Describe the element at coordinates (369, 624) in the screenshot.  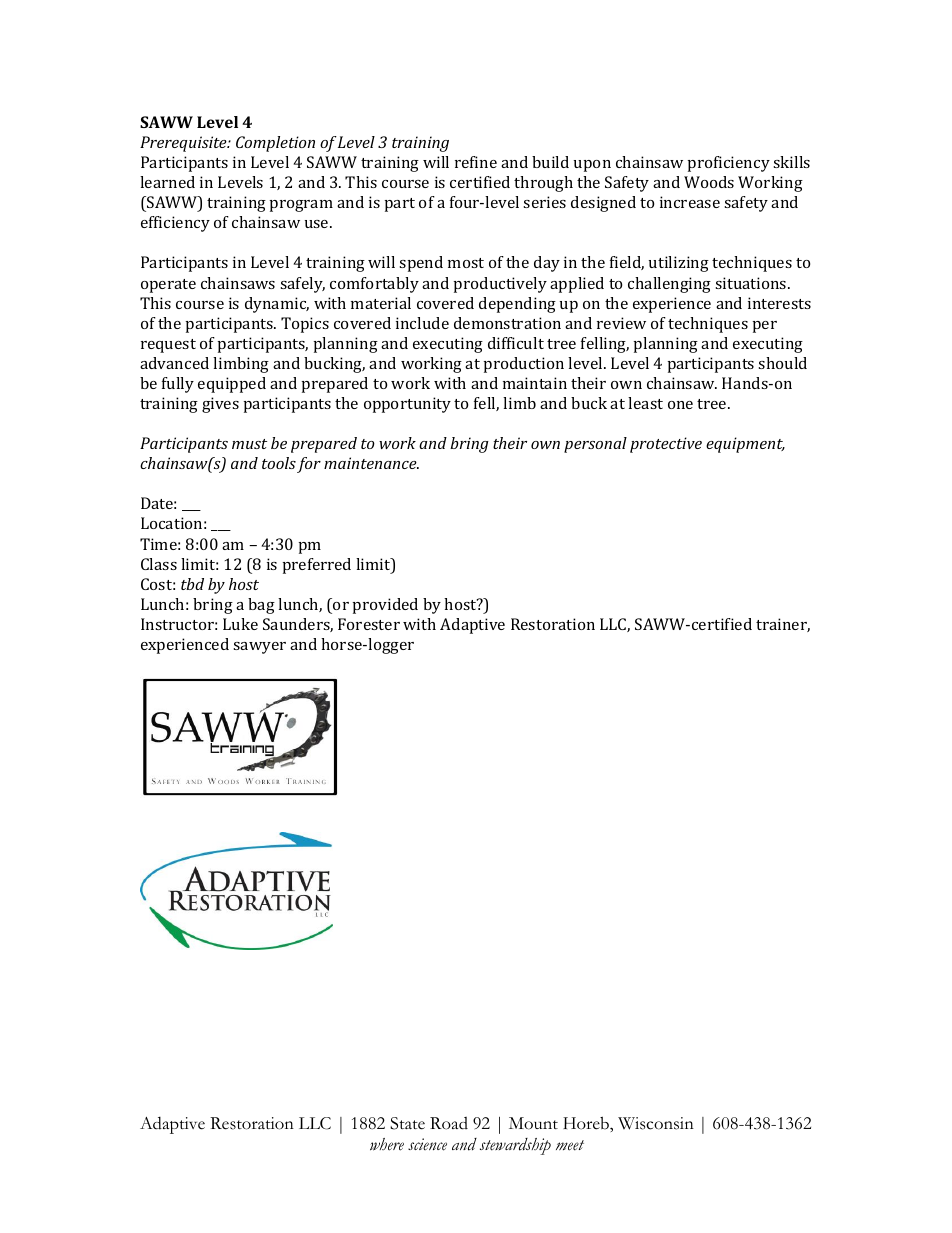
I see `Forester` at that location.
